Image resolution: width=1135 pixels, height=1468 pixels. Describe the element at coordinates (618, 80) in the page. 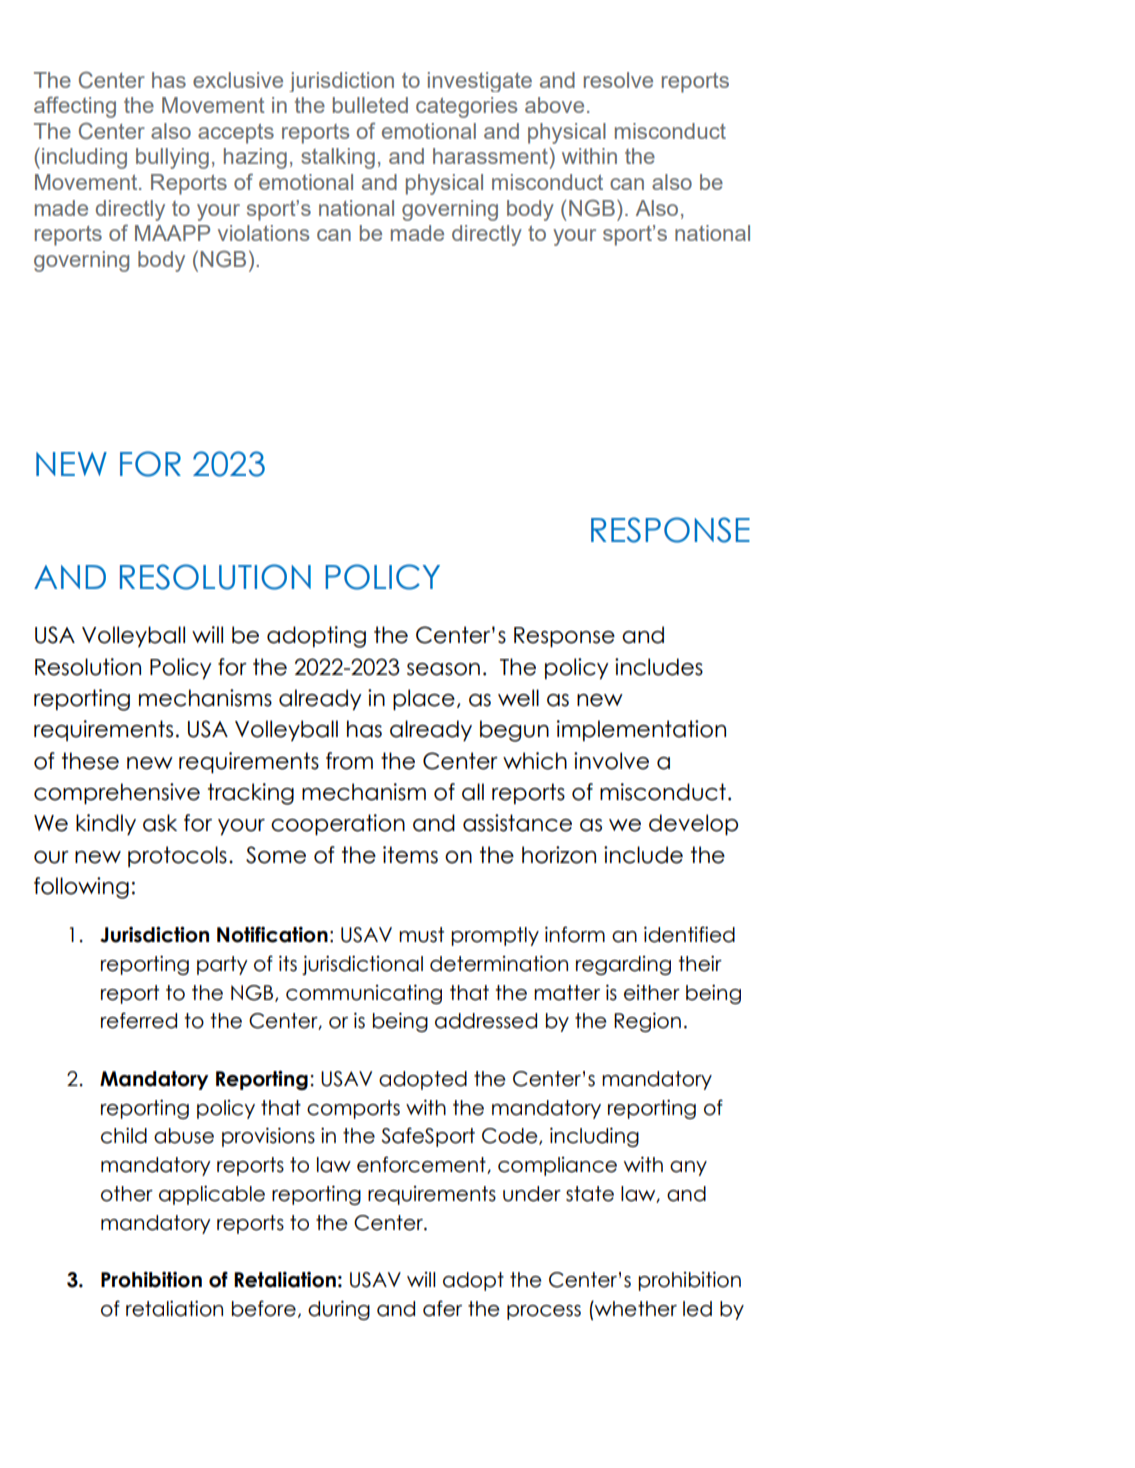

I see `resolve` at that location.
